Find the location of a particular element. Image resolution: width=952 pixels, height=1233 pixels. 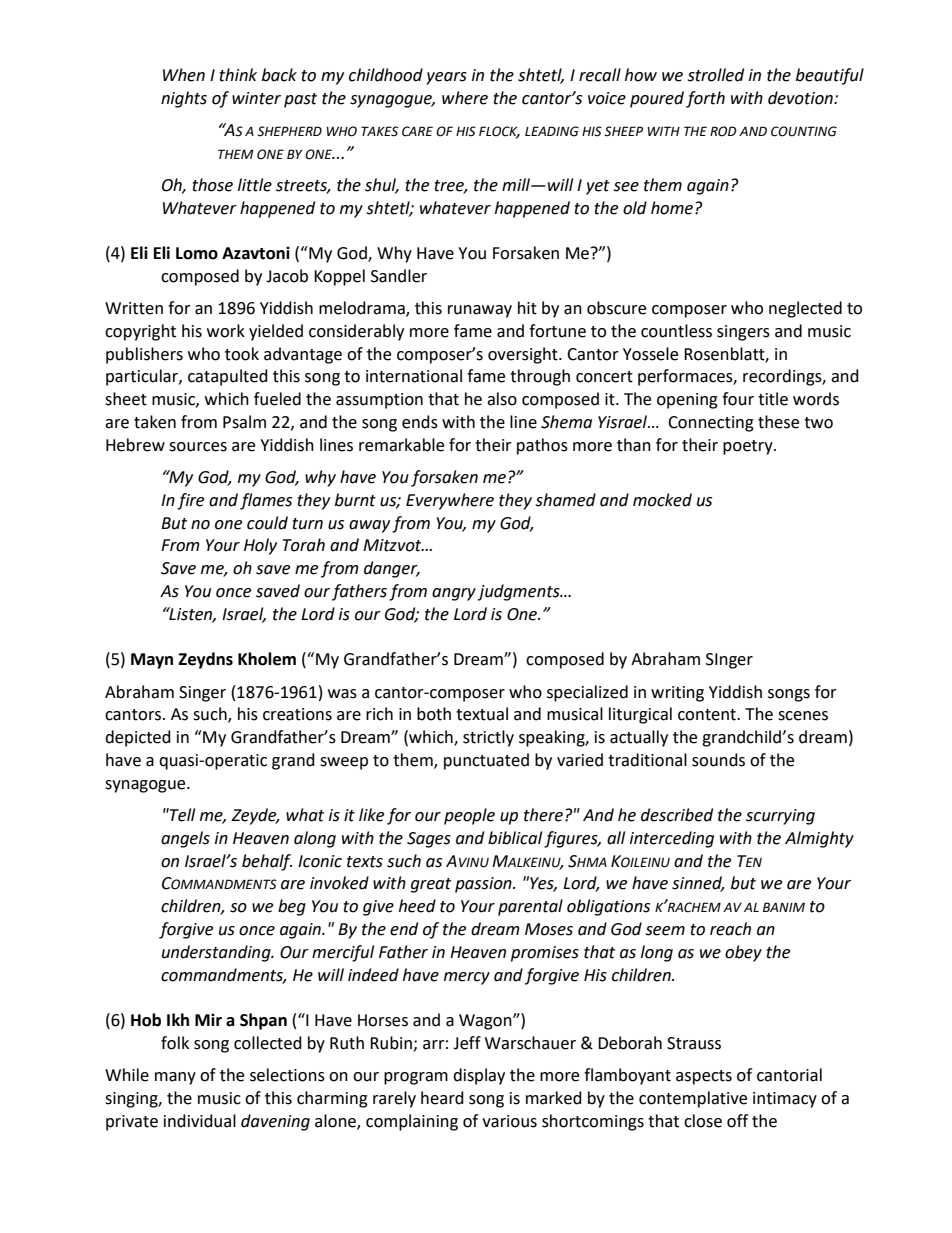

FLOCK is located at coordinates (499, 132).
